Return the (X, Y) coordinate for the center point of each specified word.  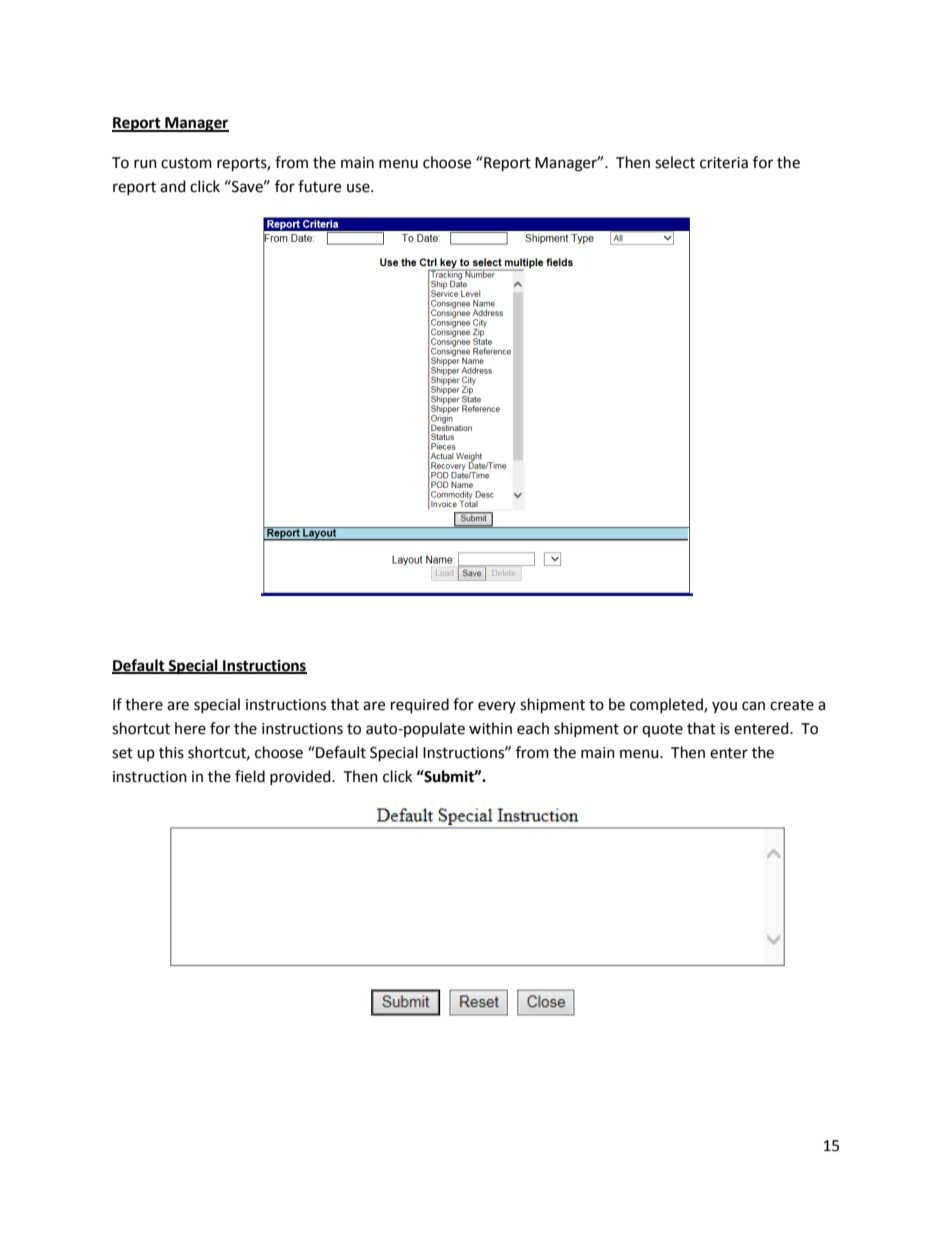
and (173, 186)
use (359, 188)
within (490, 728)
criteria (724, 163)
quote (662, 730)
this (171, 752)
